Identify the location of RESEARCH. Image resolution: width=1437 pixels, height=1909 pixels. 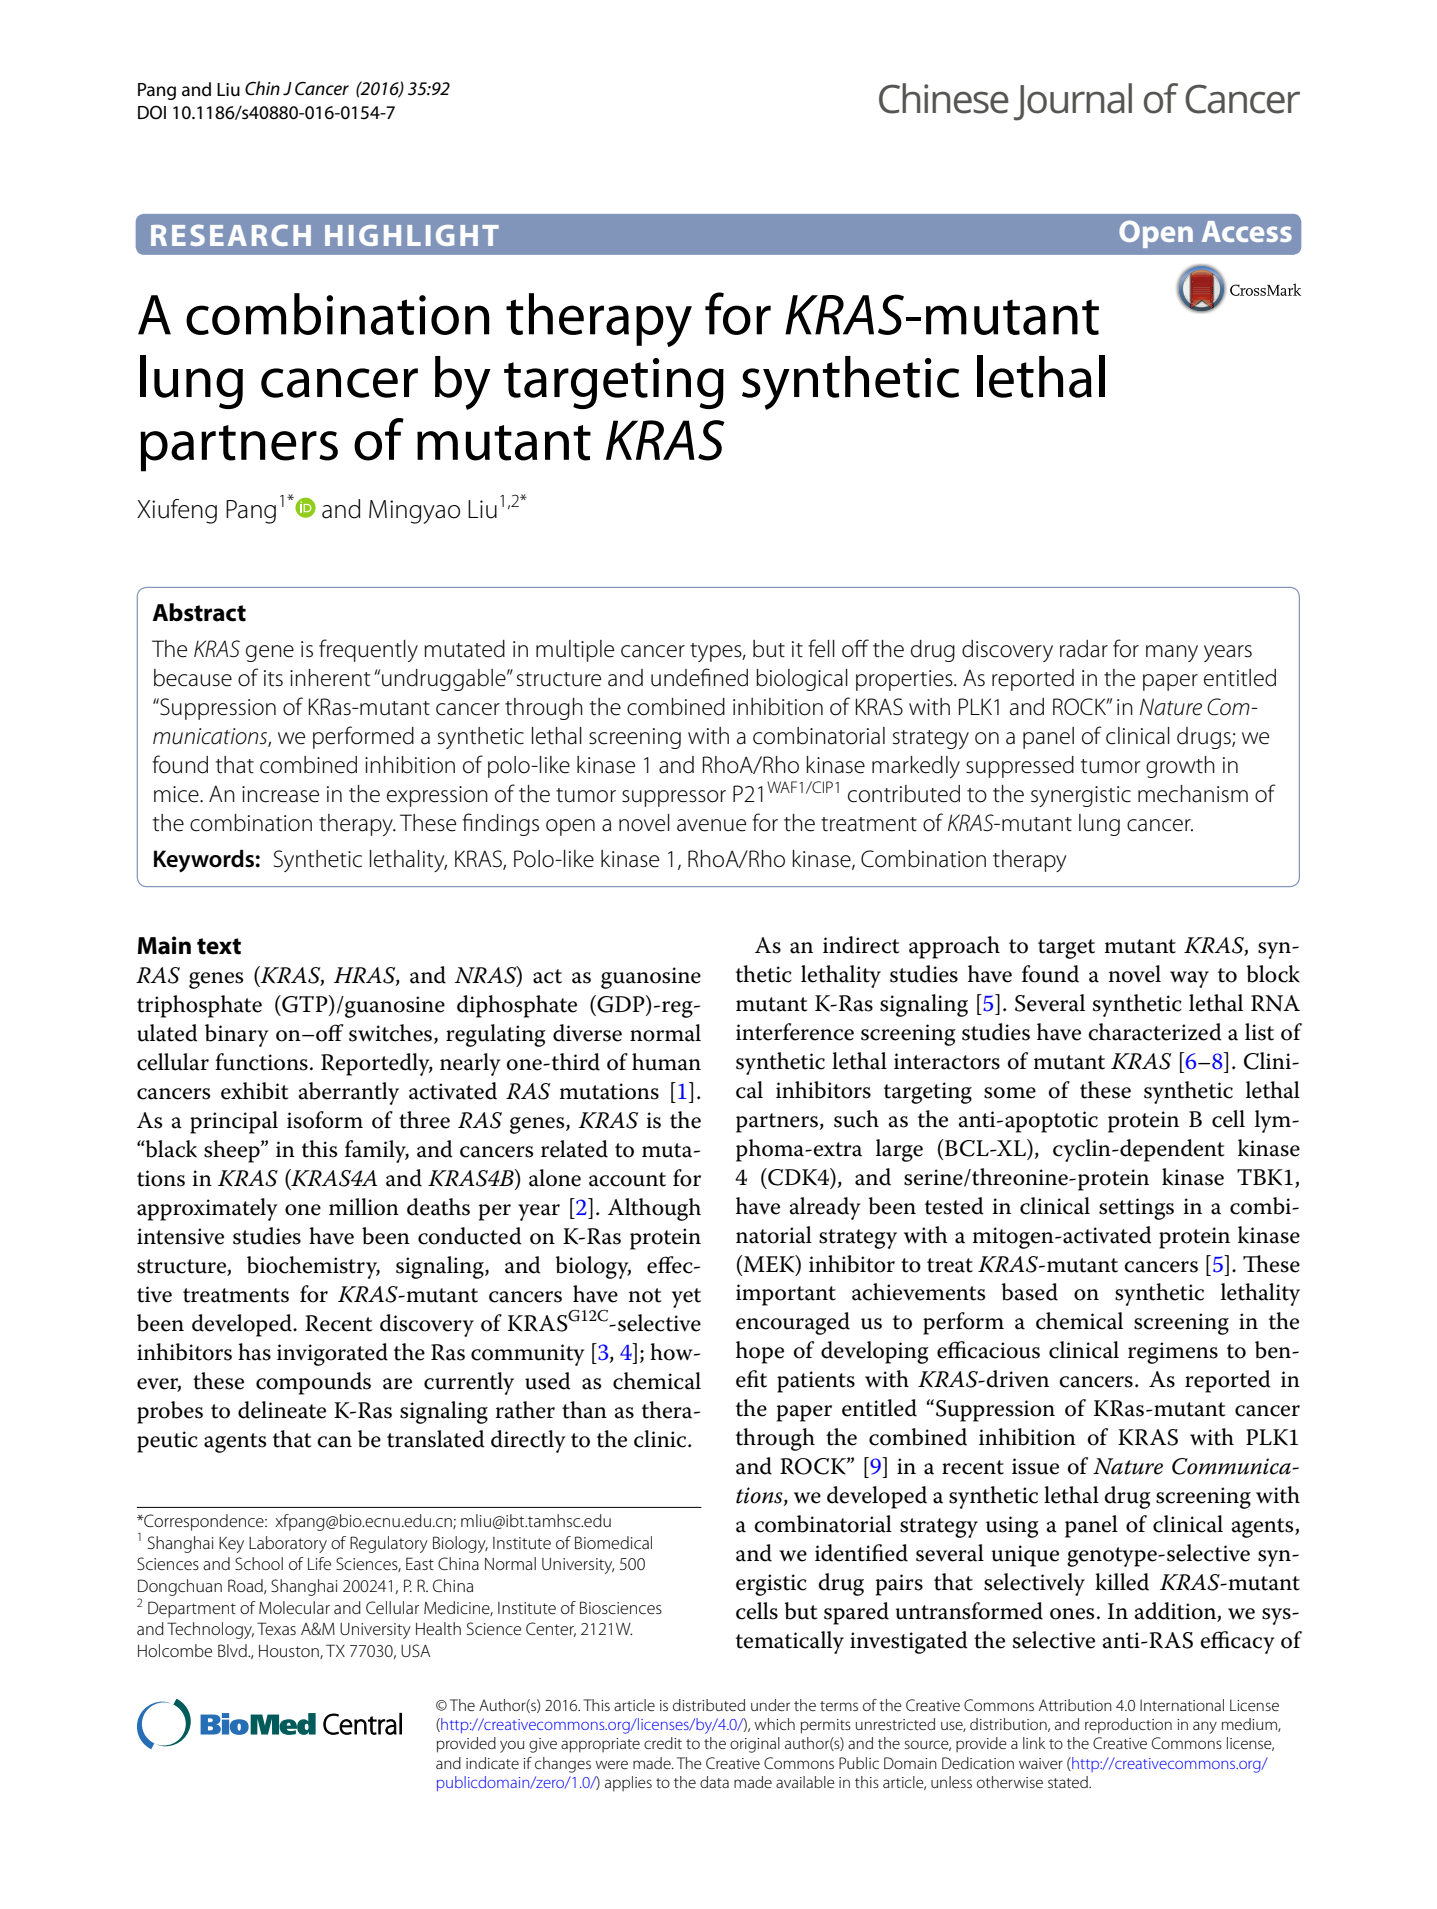
(231, 235).
